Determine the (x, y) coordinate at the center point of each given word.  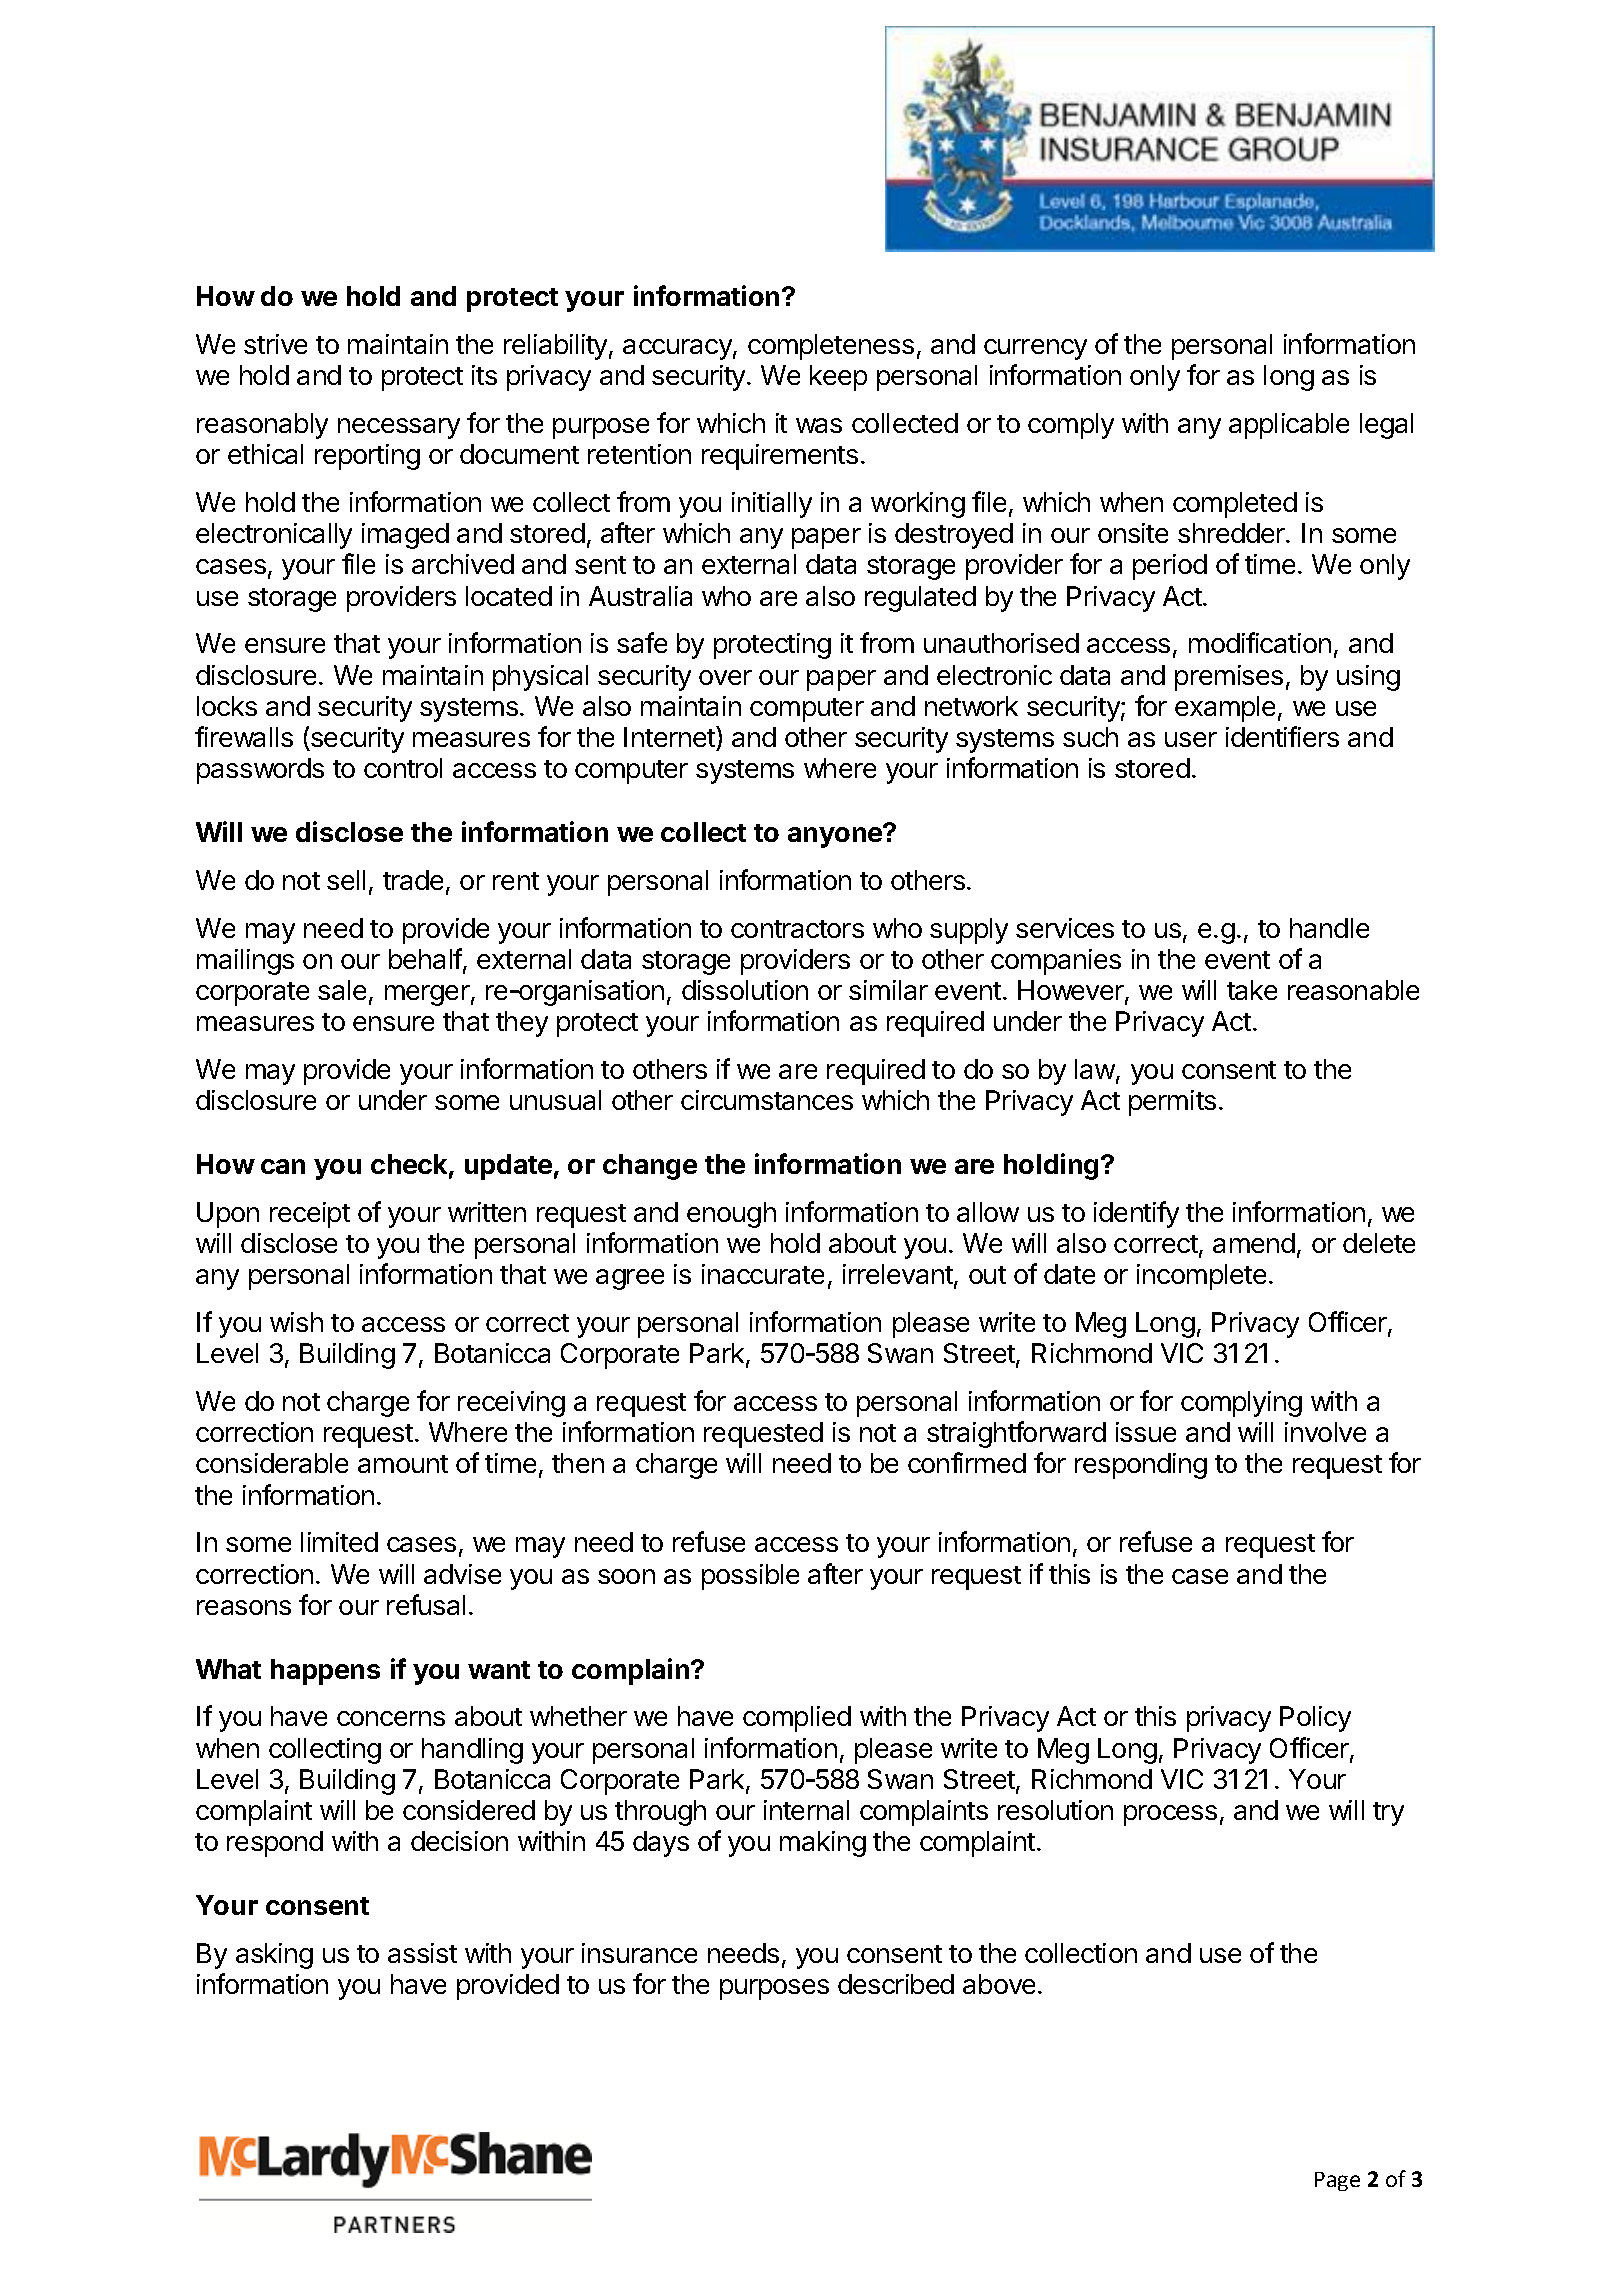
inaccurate (763, 1274)
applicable (1289, 426)
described (896, 1984)
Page (1337, 2181)
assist (422, 1953)
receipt (310, 1215)
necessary (399, 428)
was (819, 425)
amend (1254, 1243)
